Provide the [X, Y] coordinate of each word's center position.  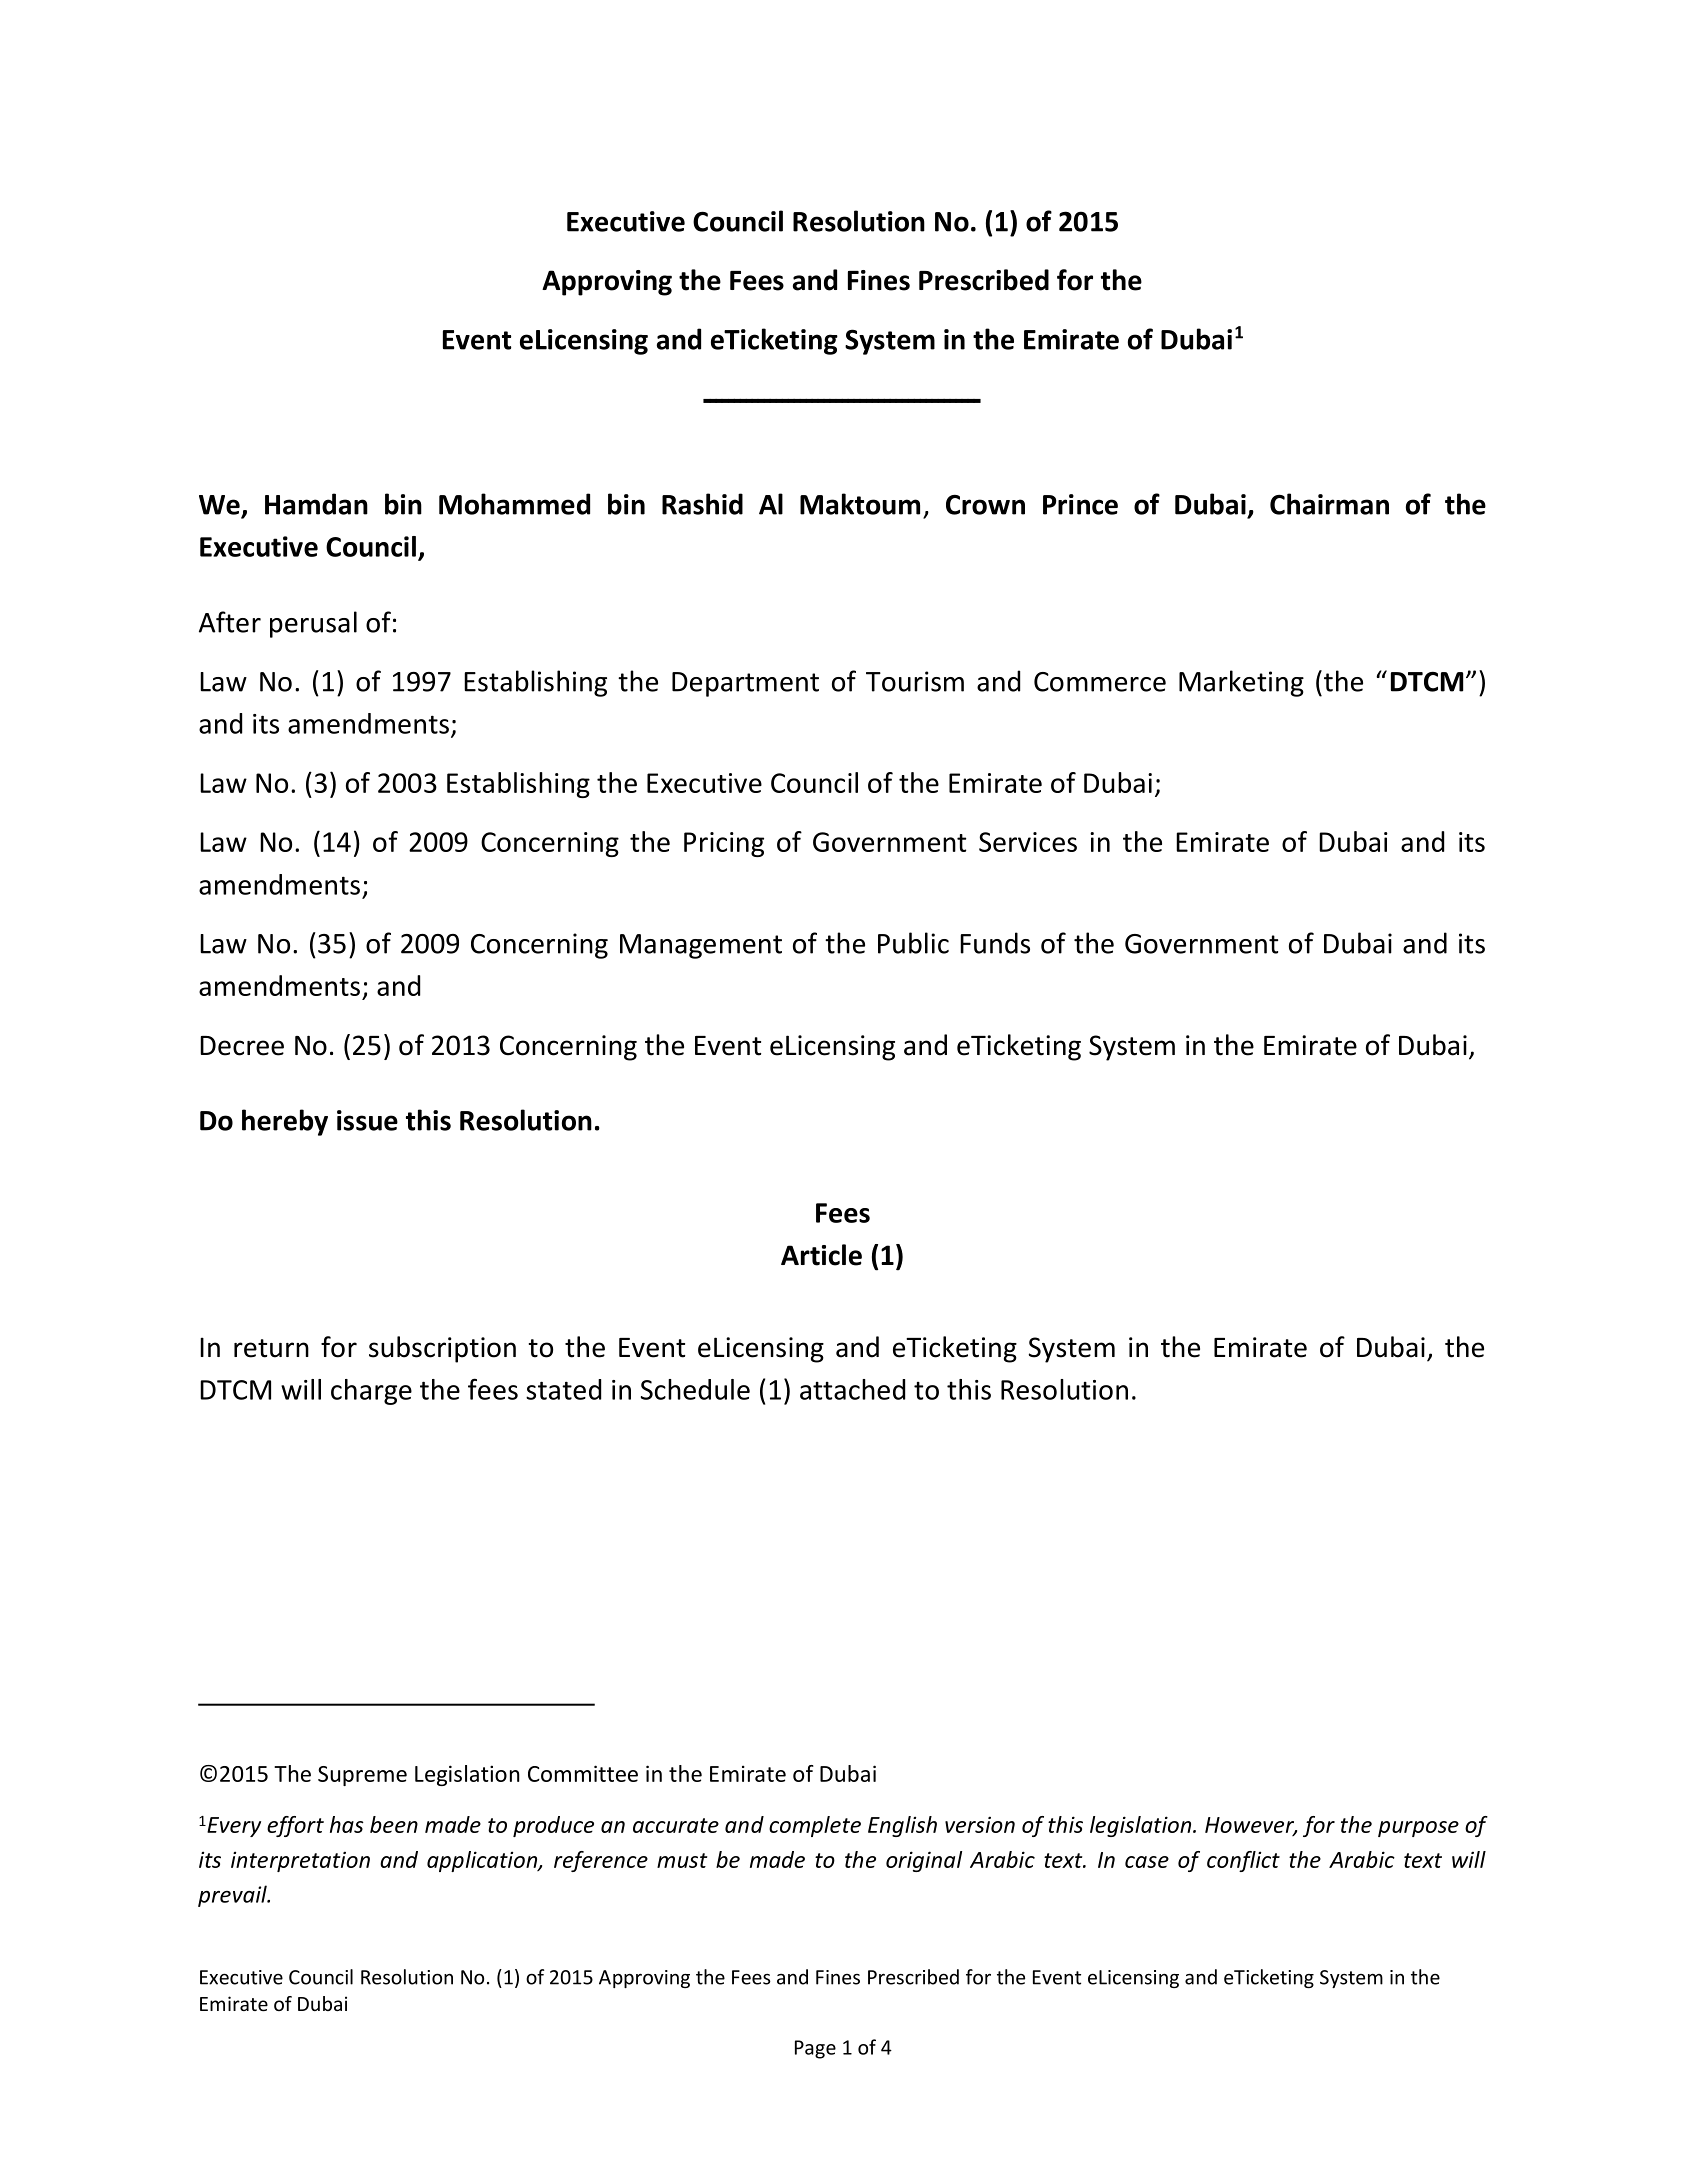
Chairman [1329, 504]
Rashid [702, 504]
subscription [442, 1349]
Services [1028, 842]
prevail [233, 1896]
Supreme [362, 1776]
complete [815, 1826]
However [1251, 1826]
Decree [242, 1046]
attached [852, 1389]
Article [821, 1255]
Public [913, 943]
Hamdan [316, 504]
